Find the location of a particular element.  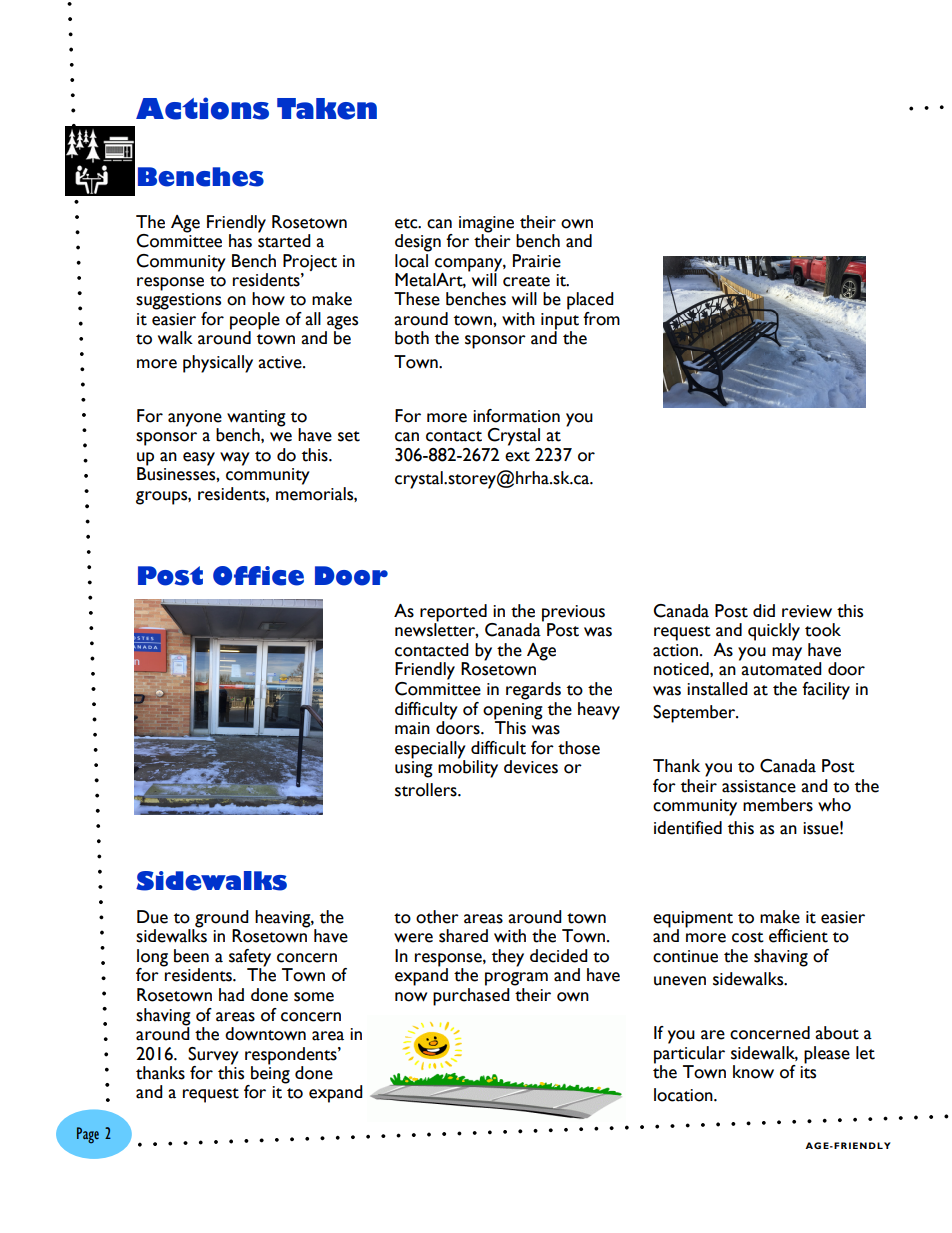

did is located at coordinates (764, 610).
